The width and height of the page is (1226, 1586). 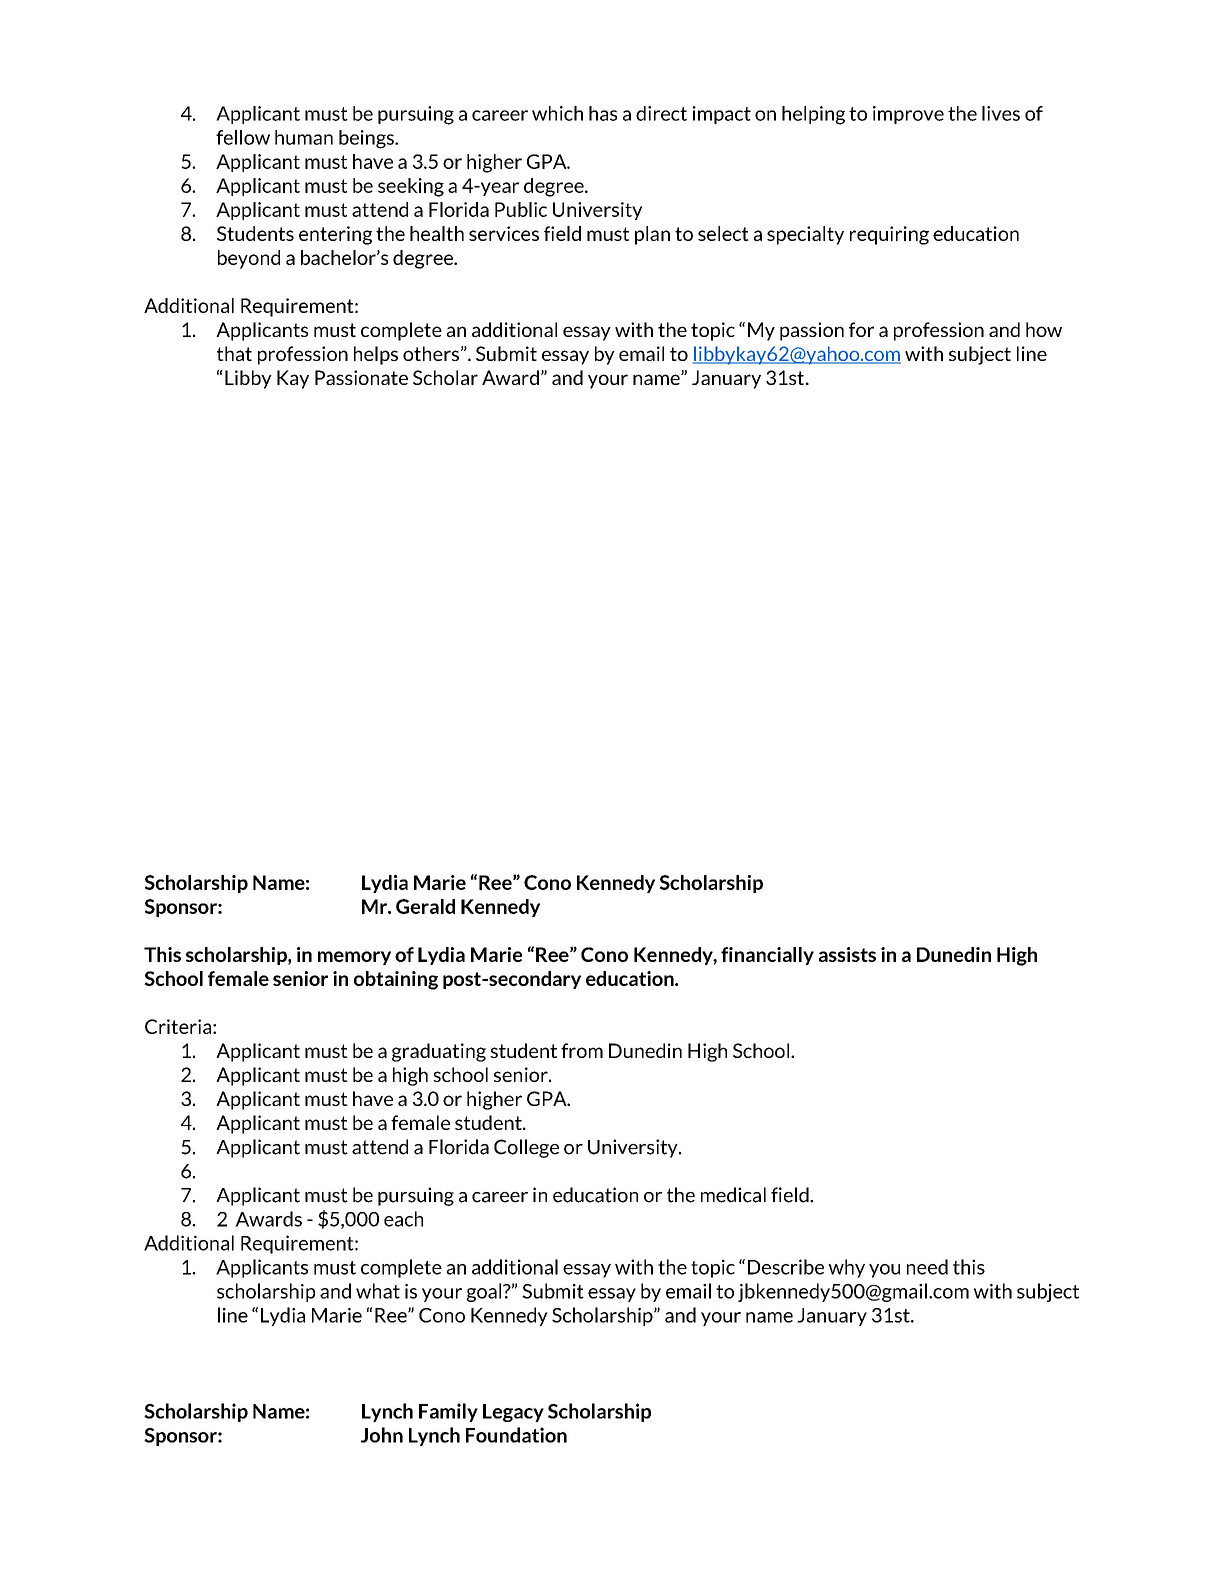 What do you see at coordinates (661, 113) in the page?
I see `direct` at bounding box center [661, 113].
